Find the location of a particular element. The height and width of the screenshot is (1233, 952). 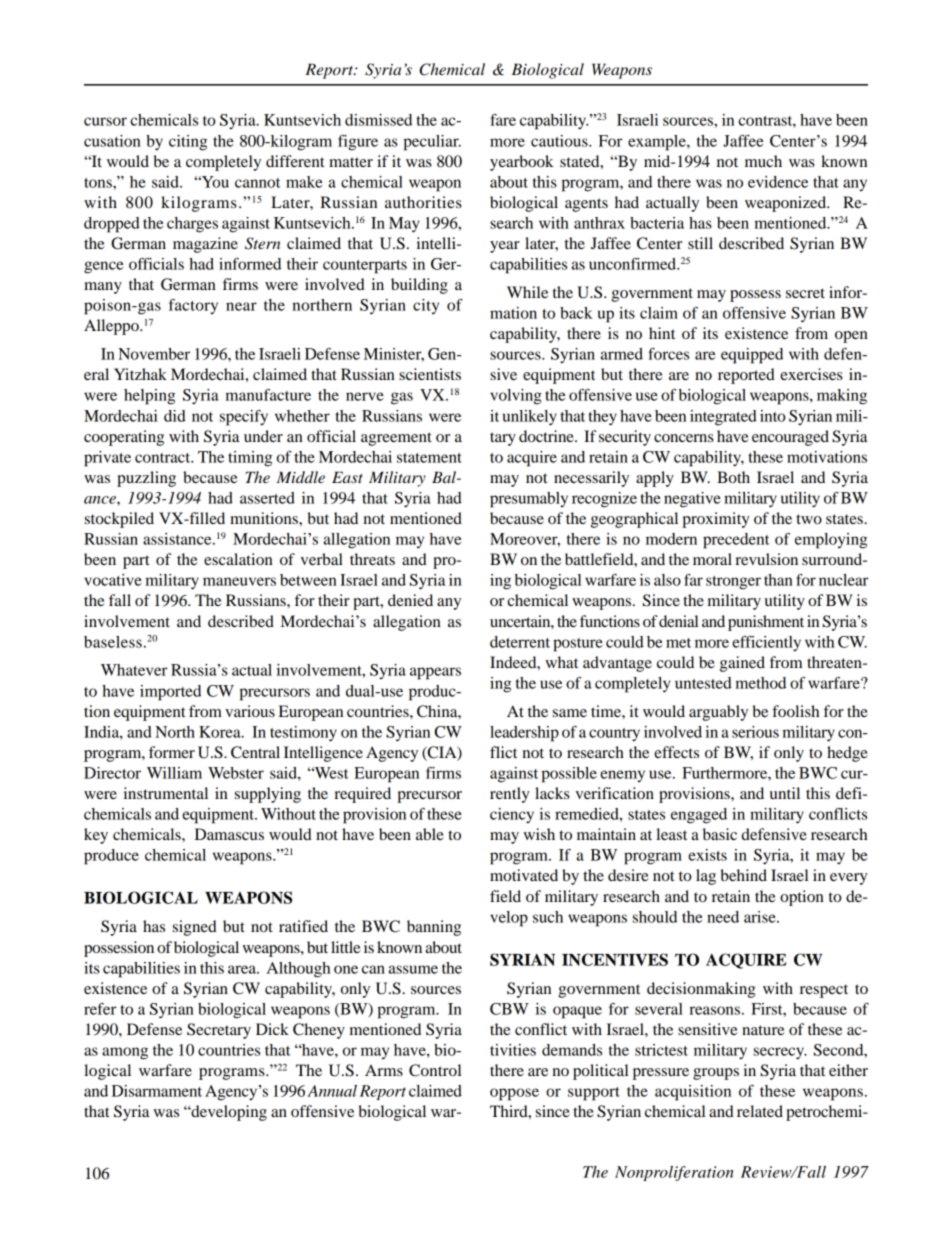

William is located at coordinates (174, 773).
